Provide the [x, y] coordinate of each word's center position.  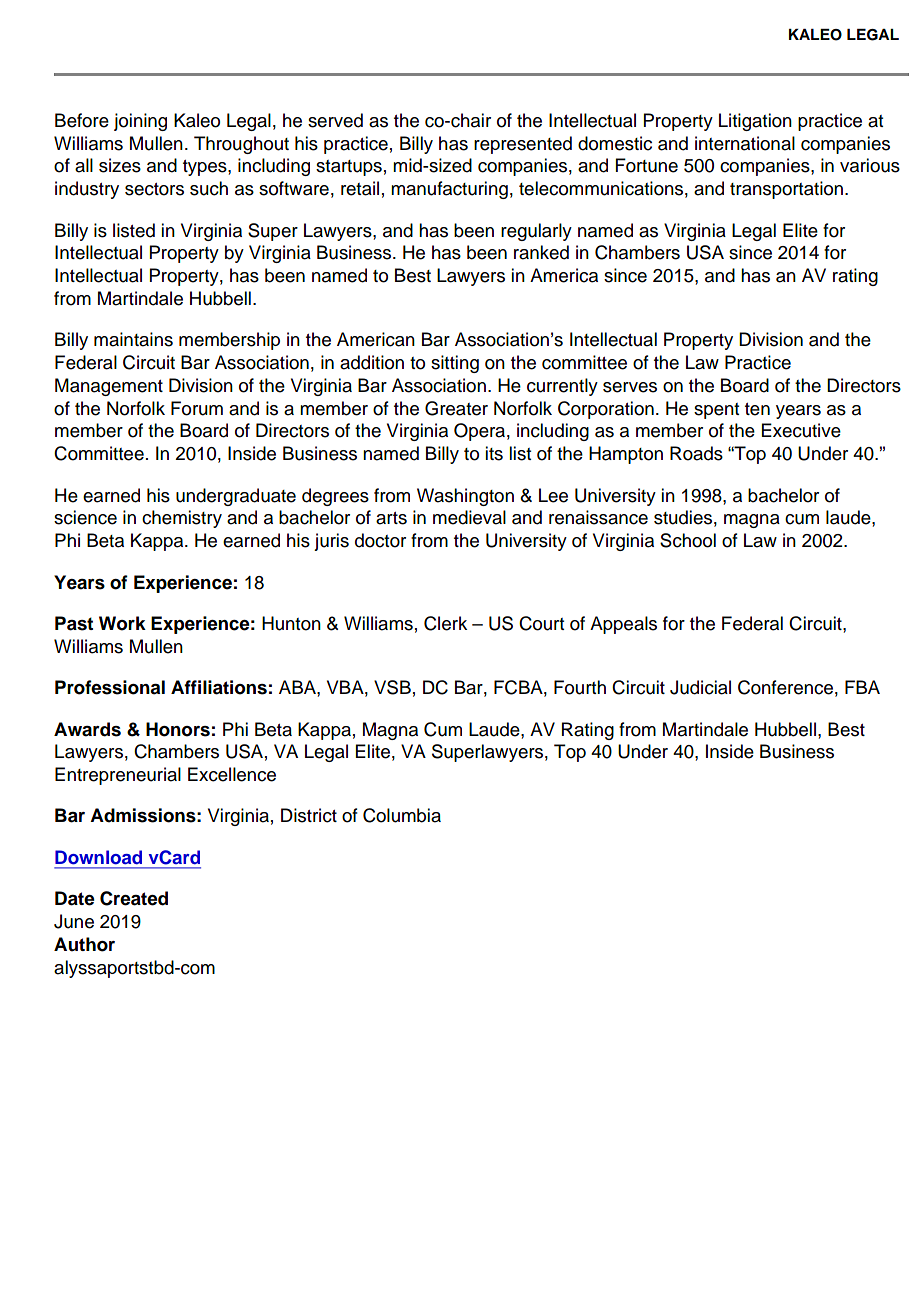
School [688, 540]
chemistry [182, 519]
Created [134, 898]
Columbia [402, 815]
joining [140, 122]
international [745, 143]
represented [523, 145]
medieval [469, 517]
